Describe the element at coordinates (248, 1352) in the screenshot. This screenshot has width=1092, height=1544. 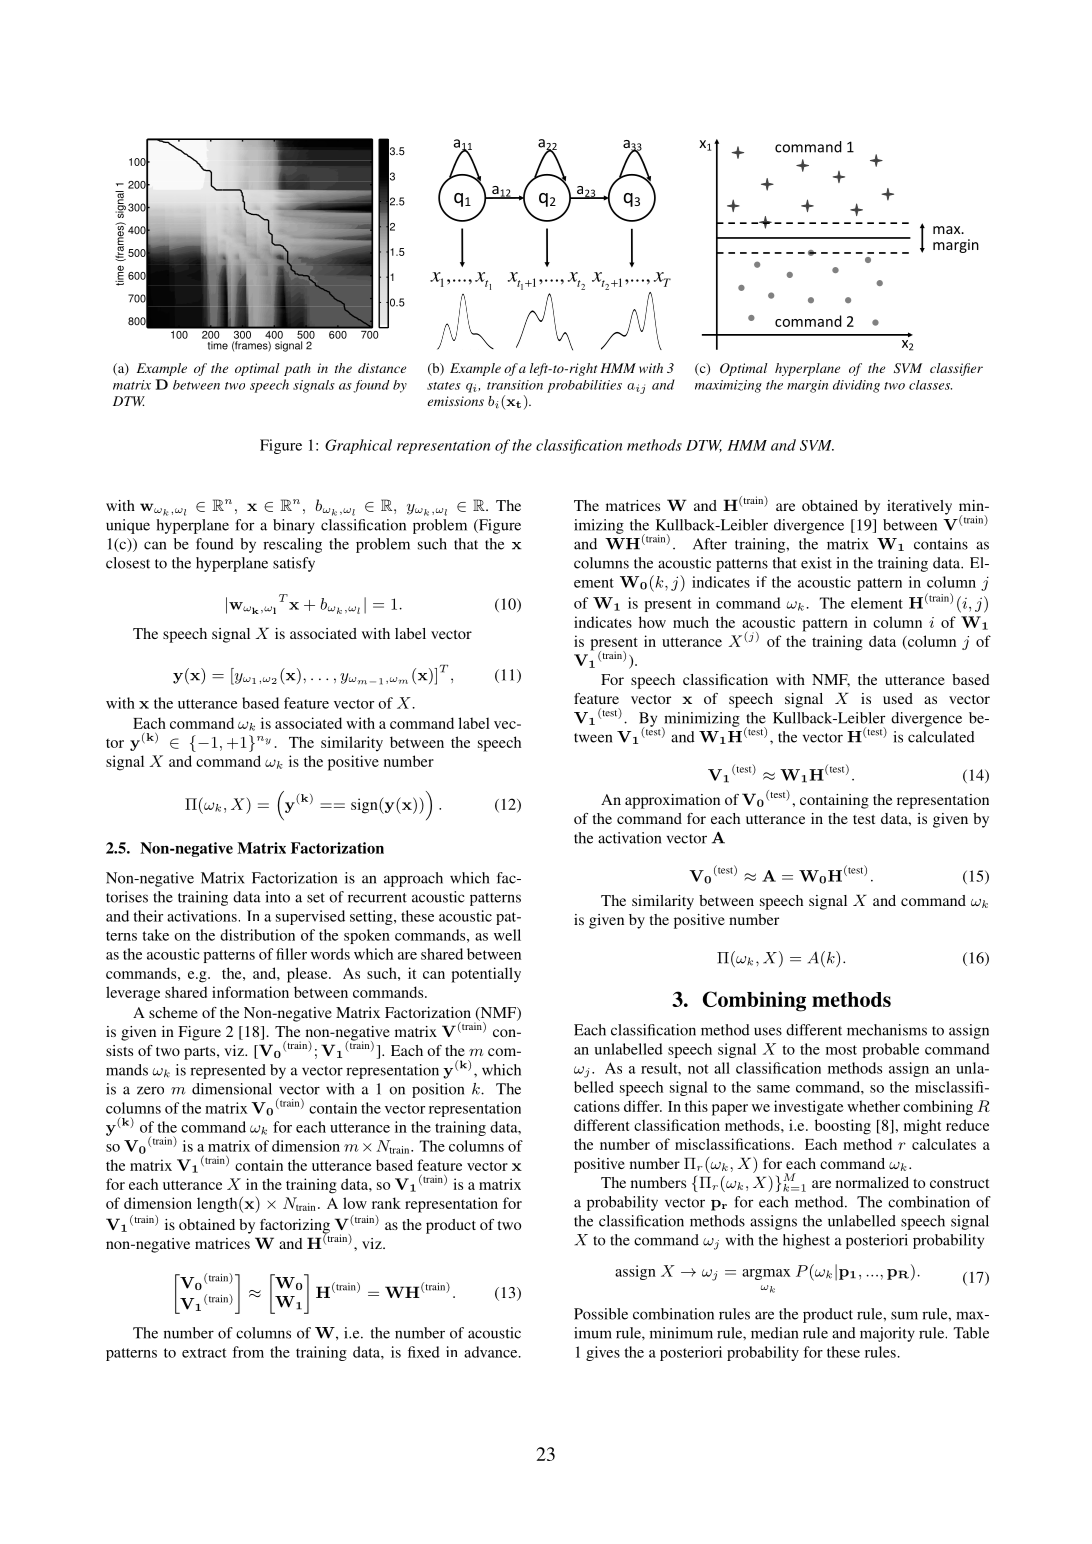
I see `from` at that location.
